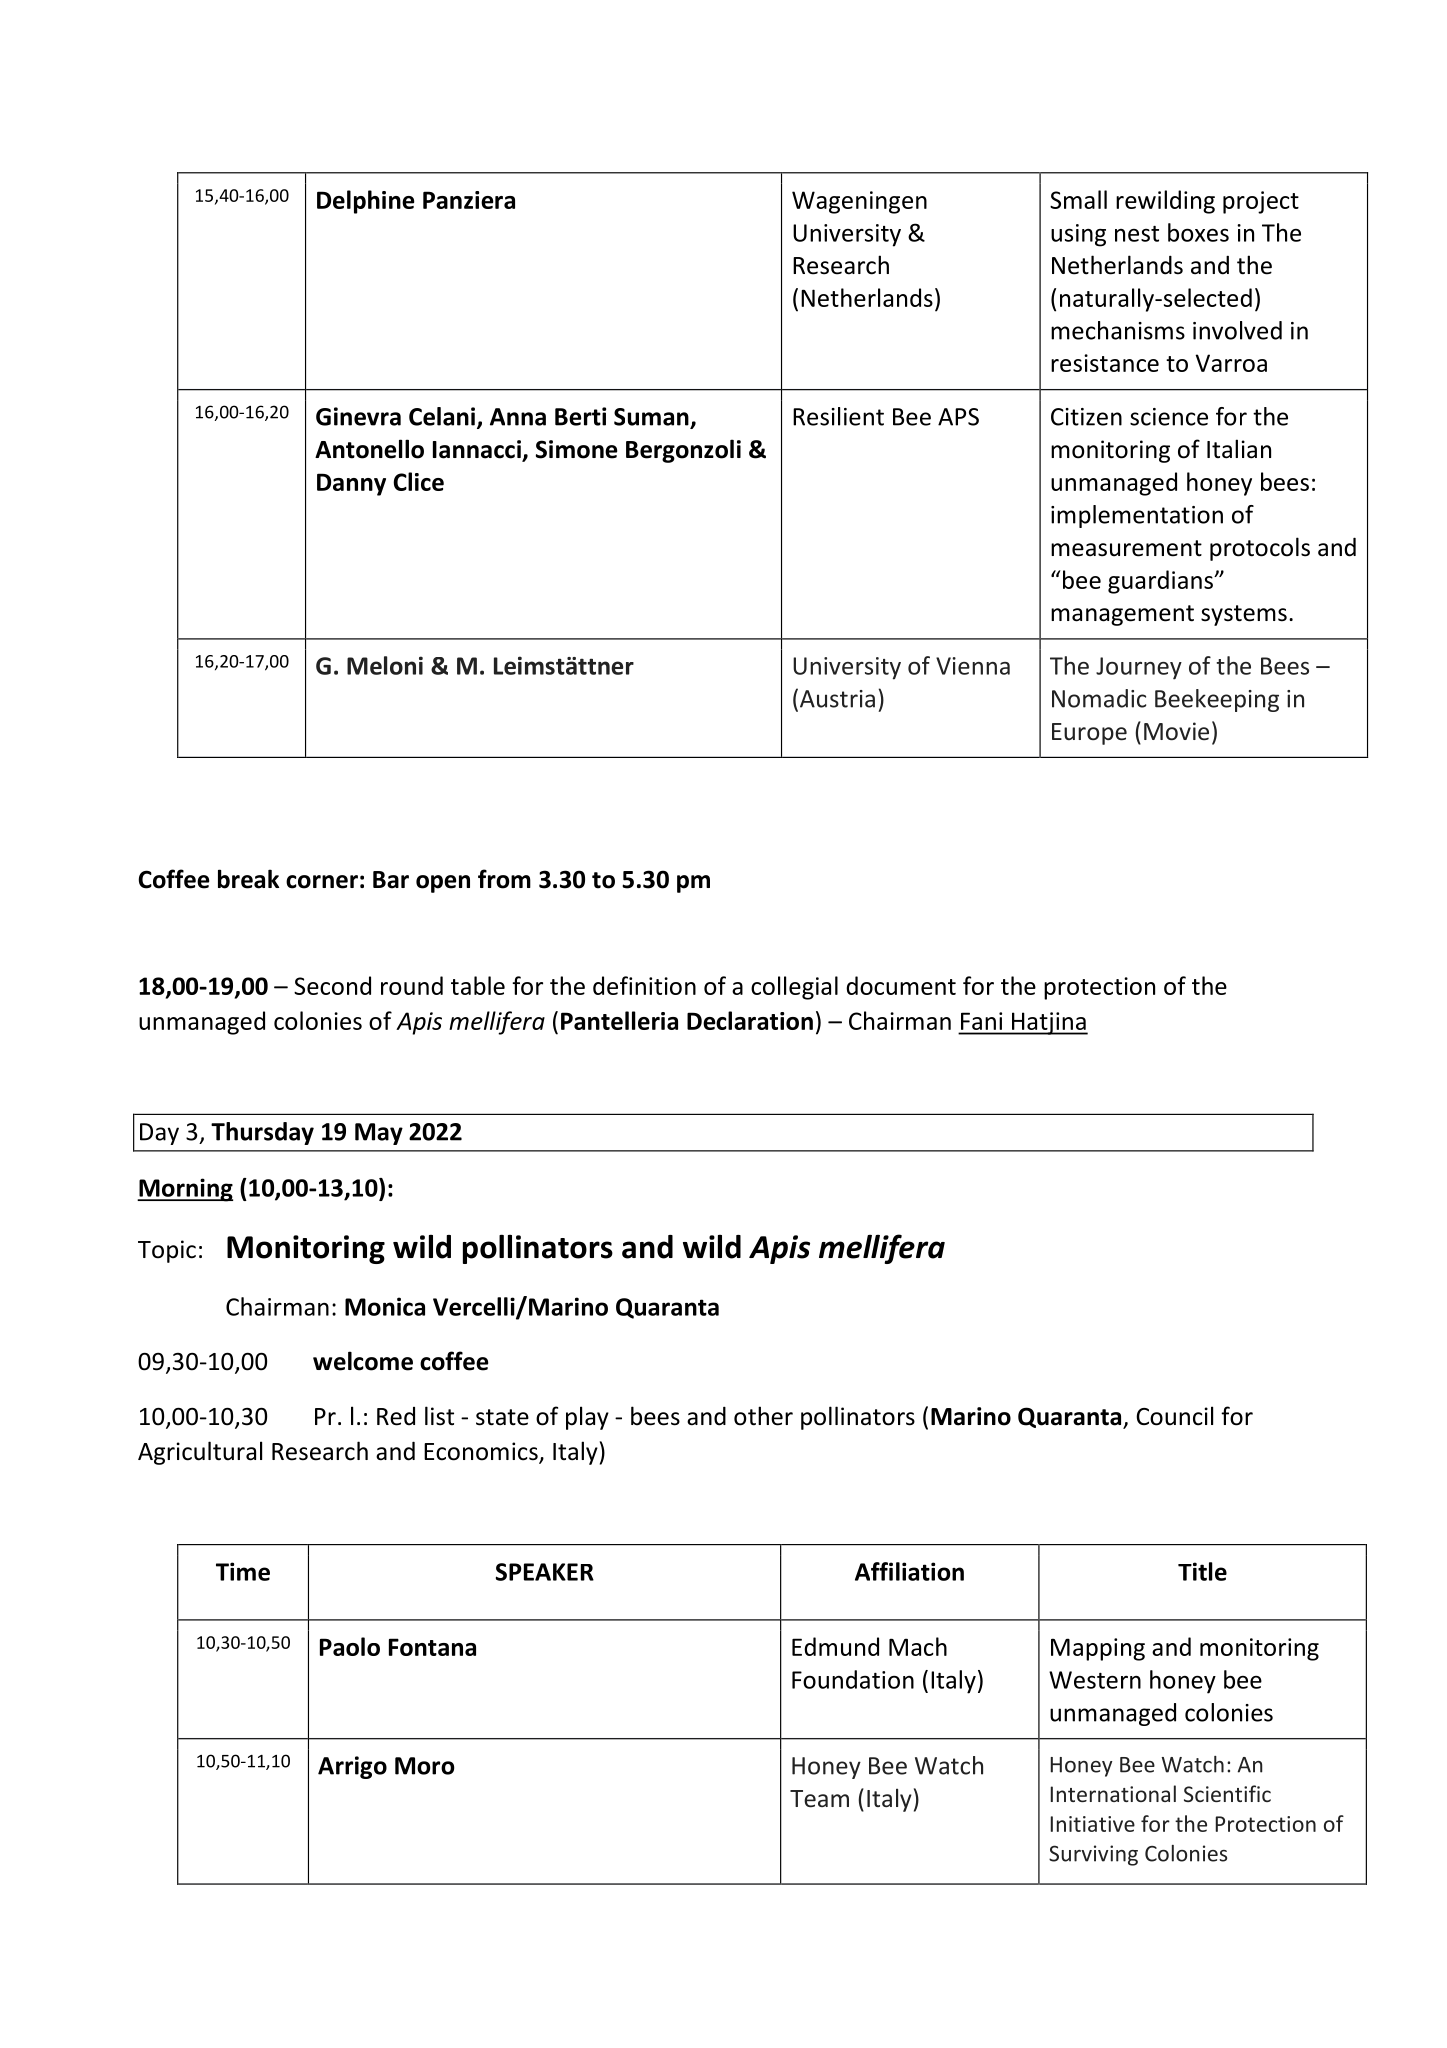 This image has height=2048, width=1447. Describe the element at coordinates (1174, 1416) in the image. I see `Council` at that location.
